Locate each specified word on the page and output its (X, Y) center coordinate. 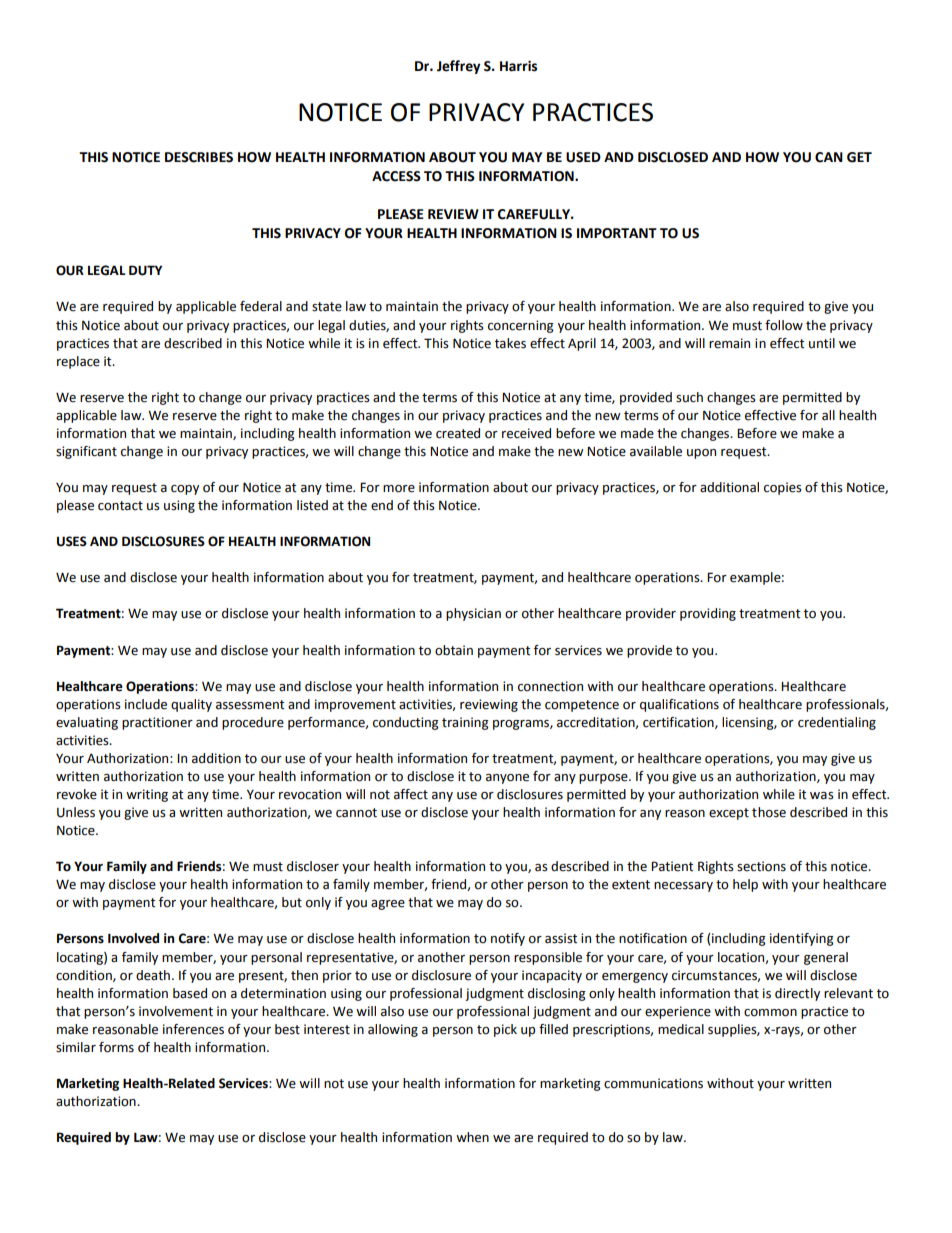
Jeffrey (458, 67)
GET (859, 157)
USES (72, 541)
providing (708, 614)
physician (473, 614)
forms (116, 1047)
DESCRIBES (199, 157)
